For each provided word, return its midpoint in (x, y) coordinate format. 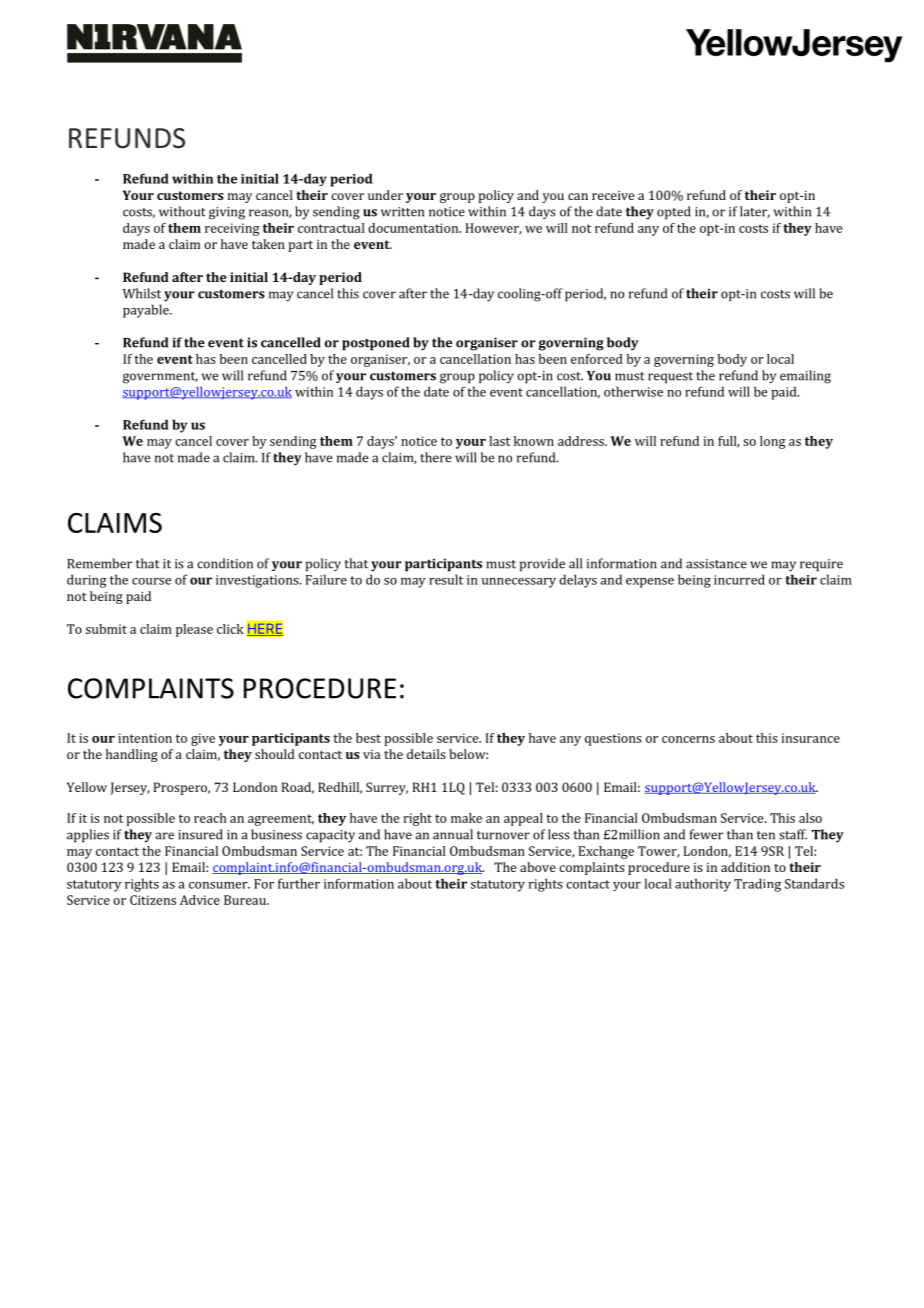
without (182, 211)
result (446, 579)
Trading (757, 885)
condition (225, 563)
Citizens (153, 900)
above (538, 867)
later (755, 212)
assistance (716, 564)
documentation (414, 228)
